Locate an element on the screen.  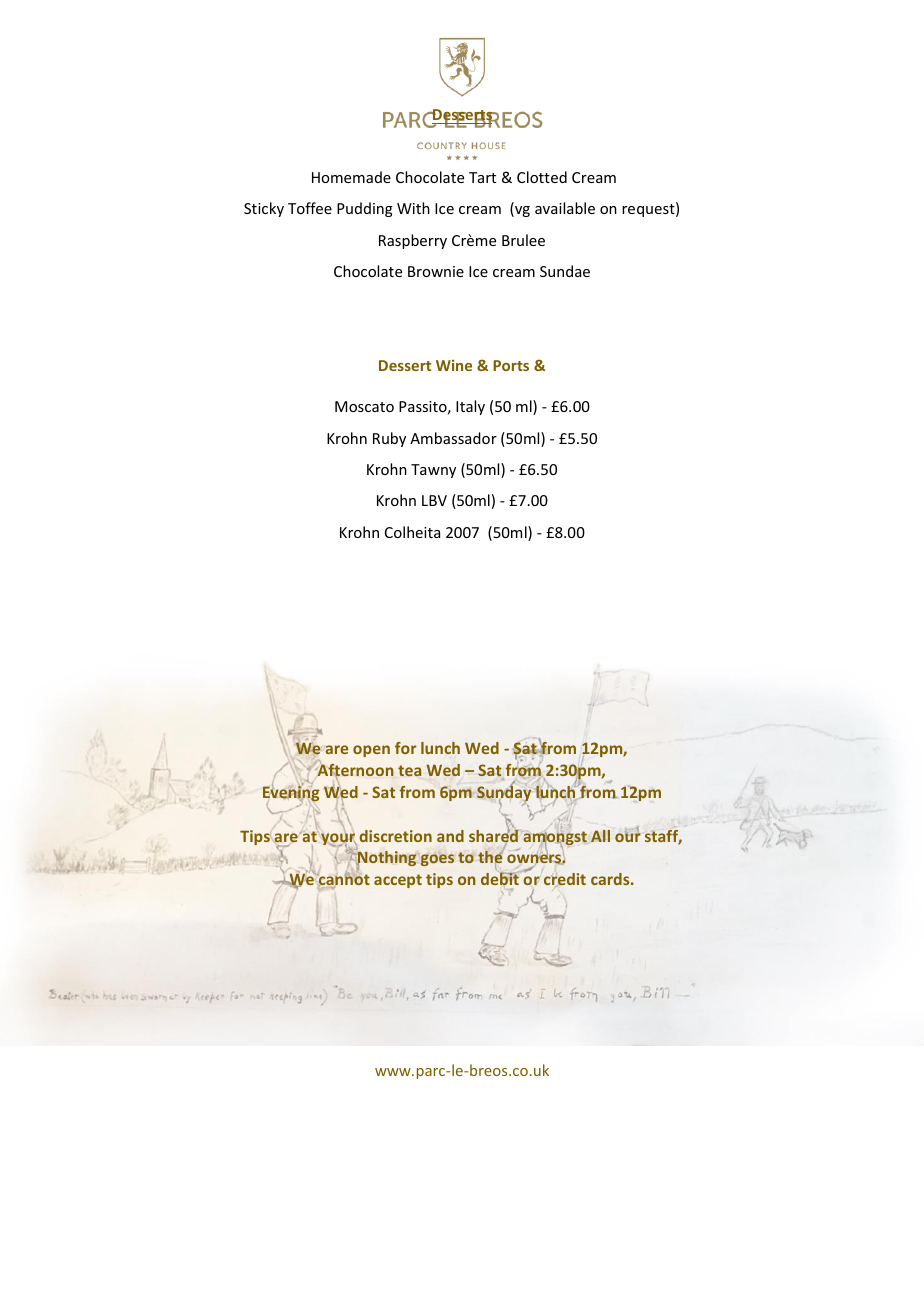
Sticky is located at coordinates (264, 209).
